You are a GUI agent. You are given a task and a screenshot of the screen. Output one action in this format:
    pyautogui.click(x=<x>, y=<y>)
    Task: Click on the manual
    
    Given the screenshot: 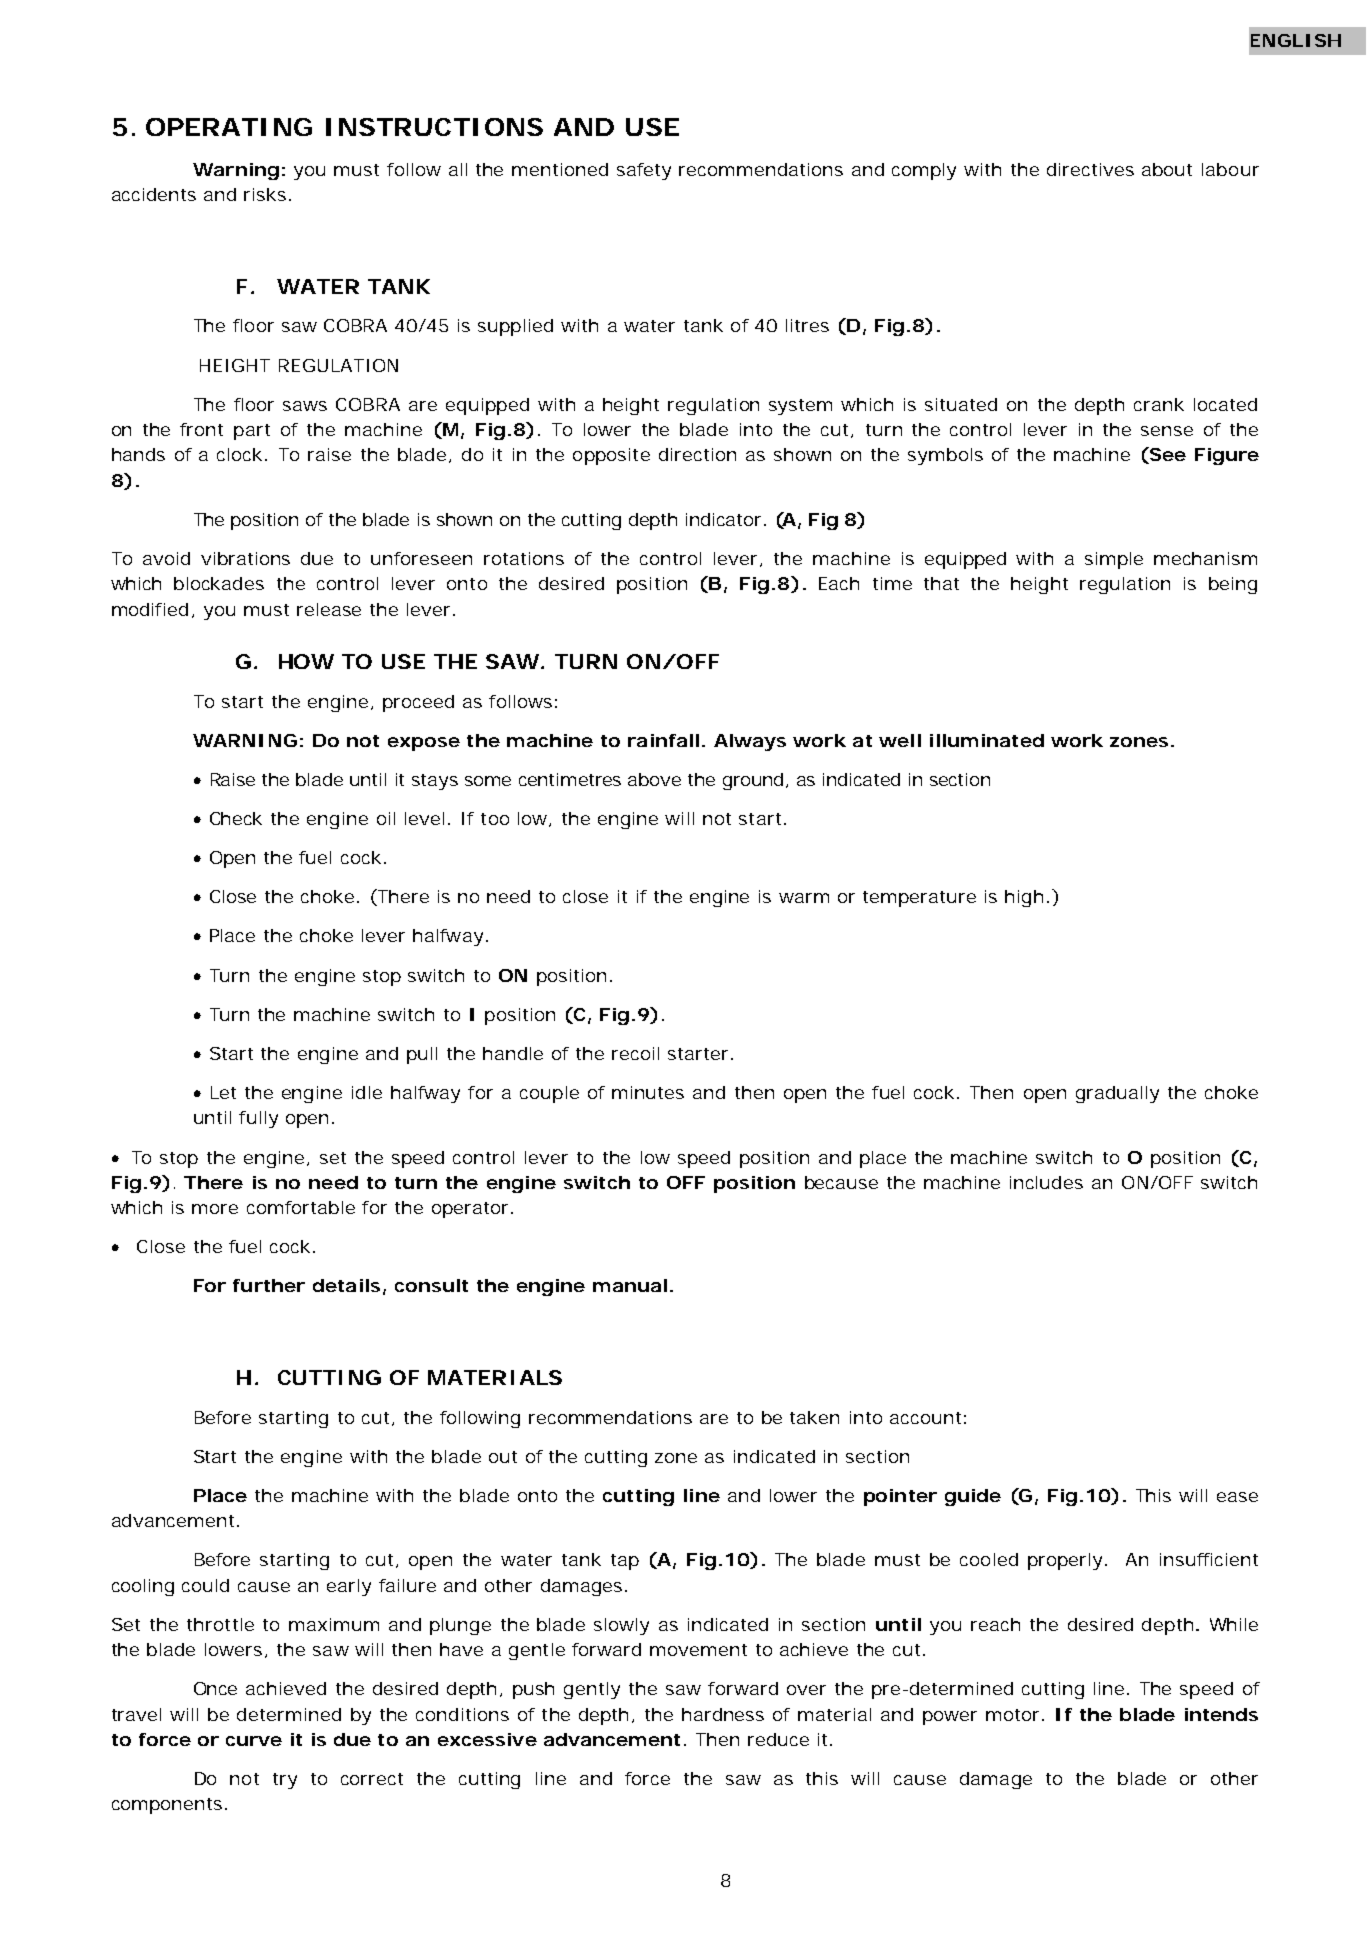 What is the action you would take?
    pyautogui.click(x=630, y=1285)
